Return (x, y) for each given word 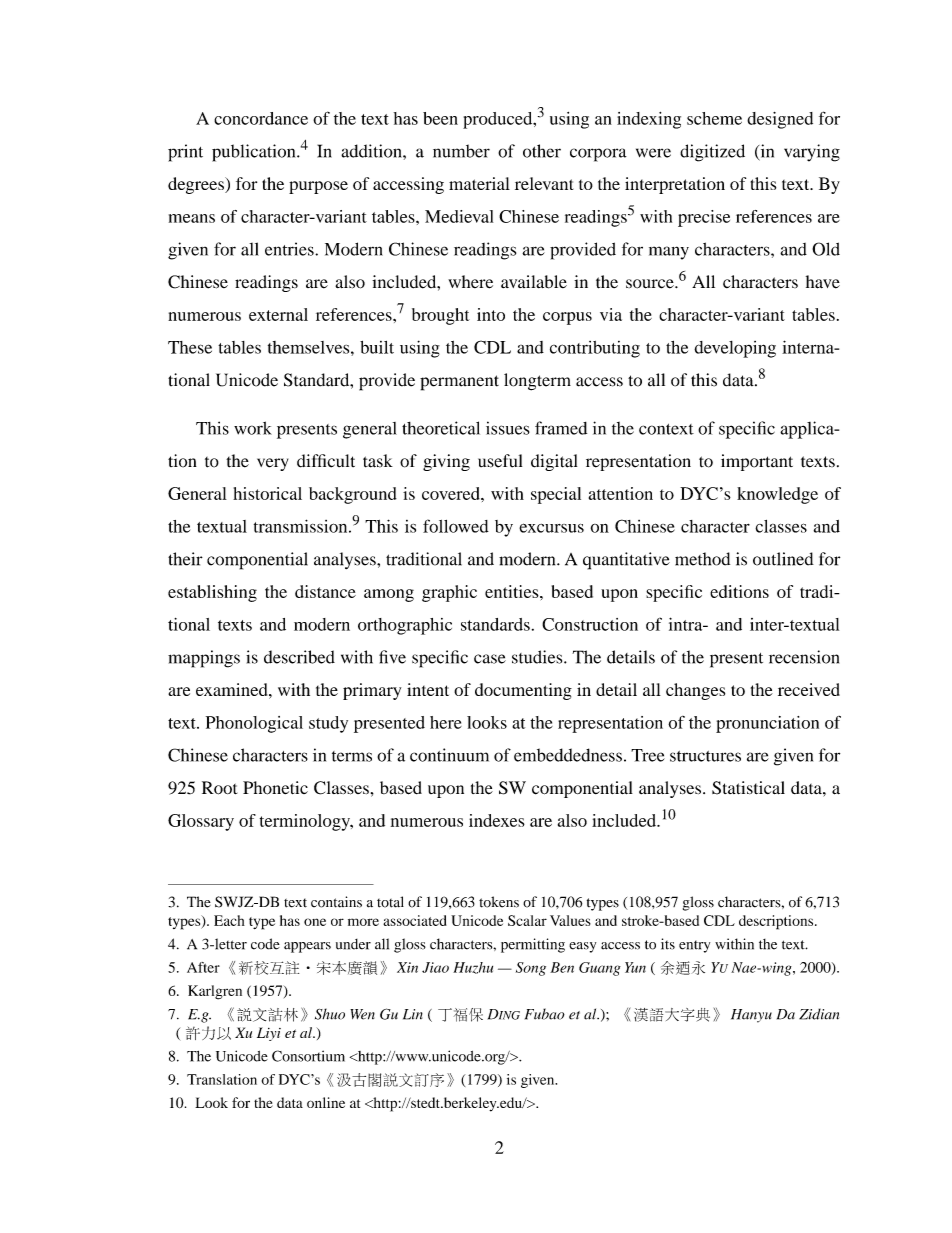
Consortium (308, 1056)
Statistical (748, 788)
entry (694, 946)
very (272, 464)
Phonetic (275, 788)
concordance (261, 118)
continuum (449, 755)
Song (531, 969)
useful (500, 461)
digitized (712, 153)
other (542, 151)
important (757, 462)
